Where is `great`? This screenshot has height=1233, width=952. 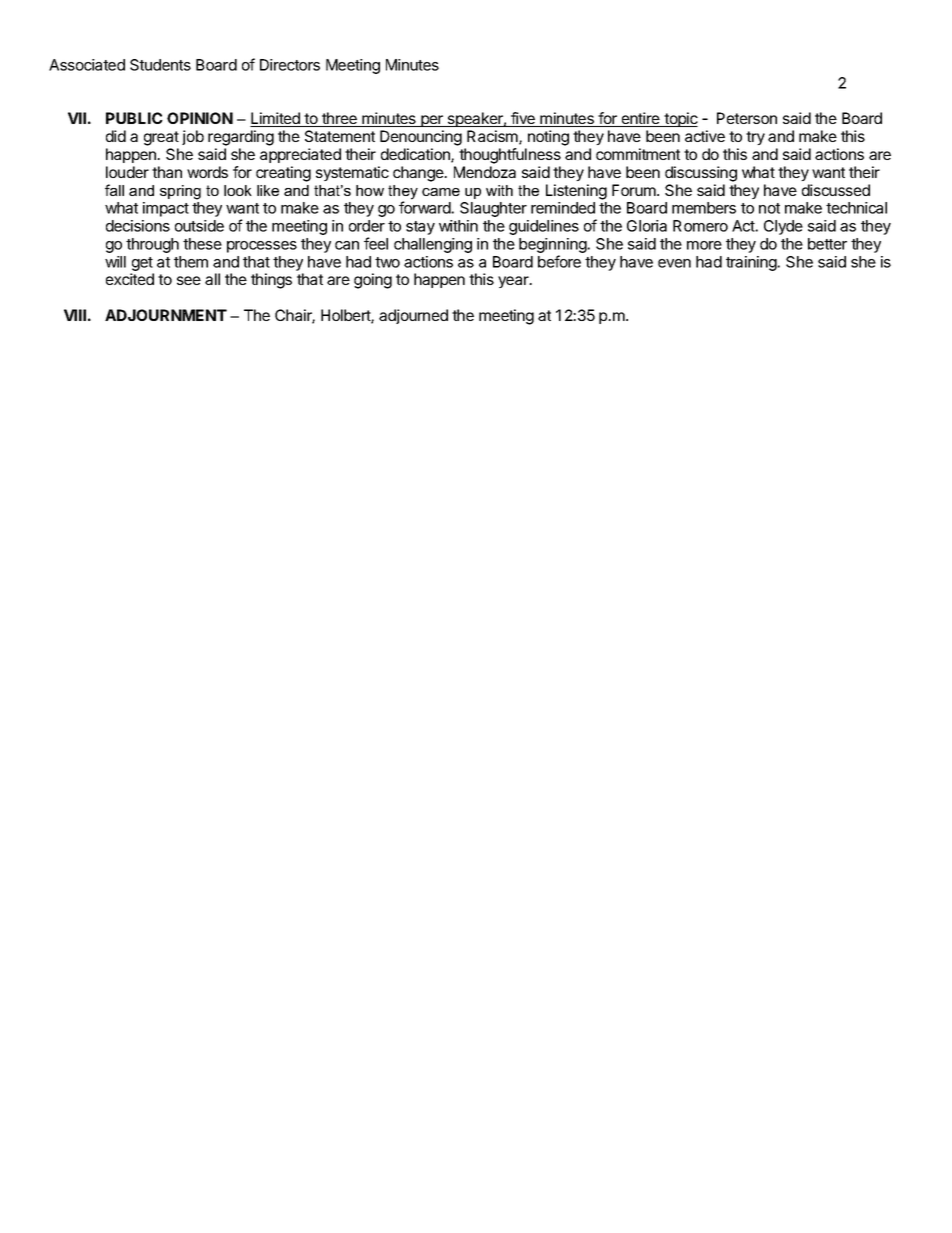 great is located at coordinates (161, 138).
